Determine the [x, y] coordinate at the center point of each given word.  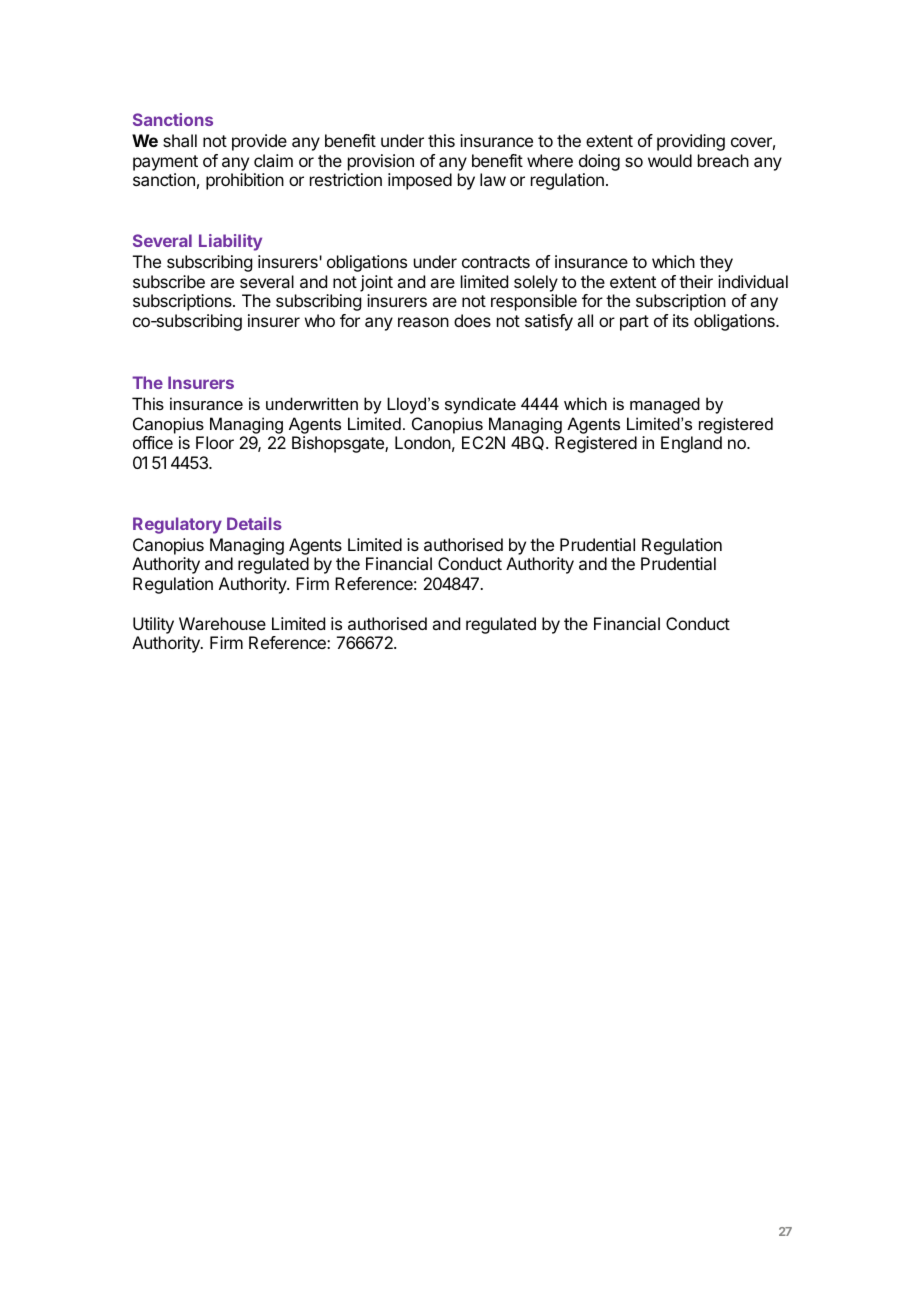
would [670, 160]
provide [259, 142]
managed [665, 405]
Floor [215, 442]
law [493, 179]
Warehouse [222, 623]
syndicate [480, 405]
